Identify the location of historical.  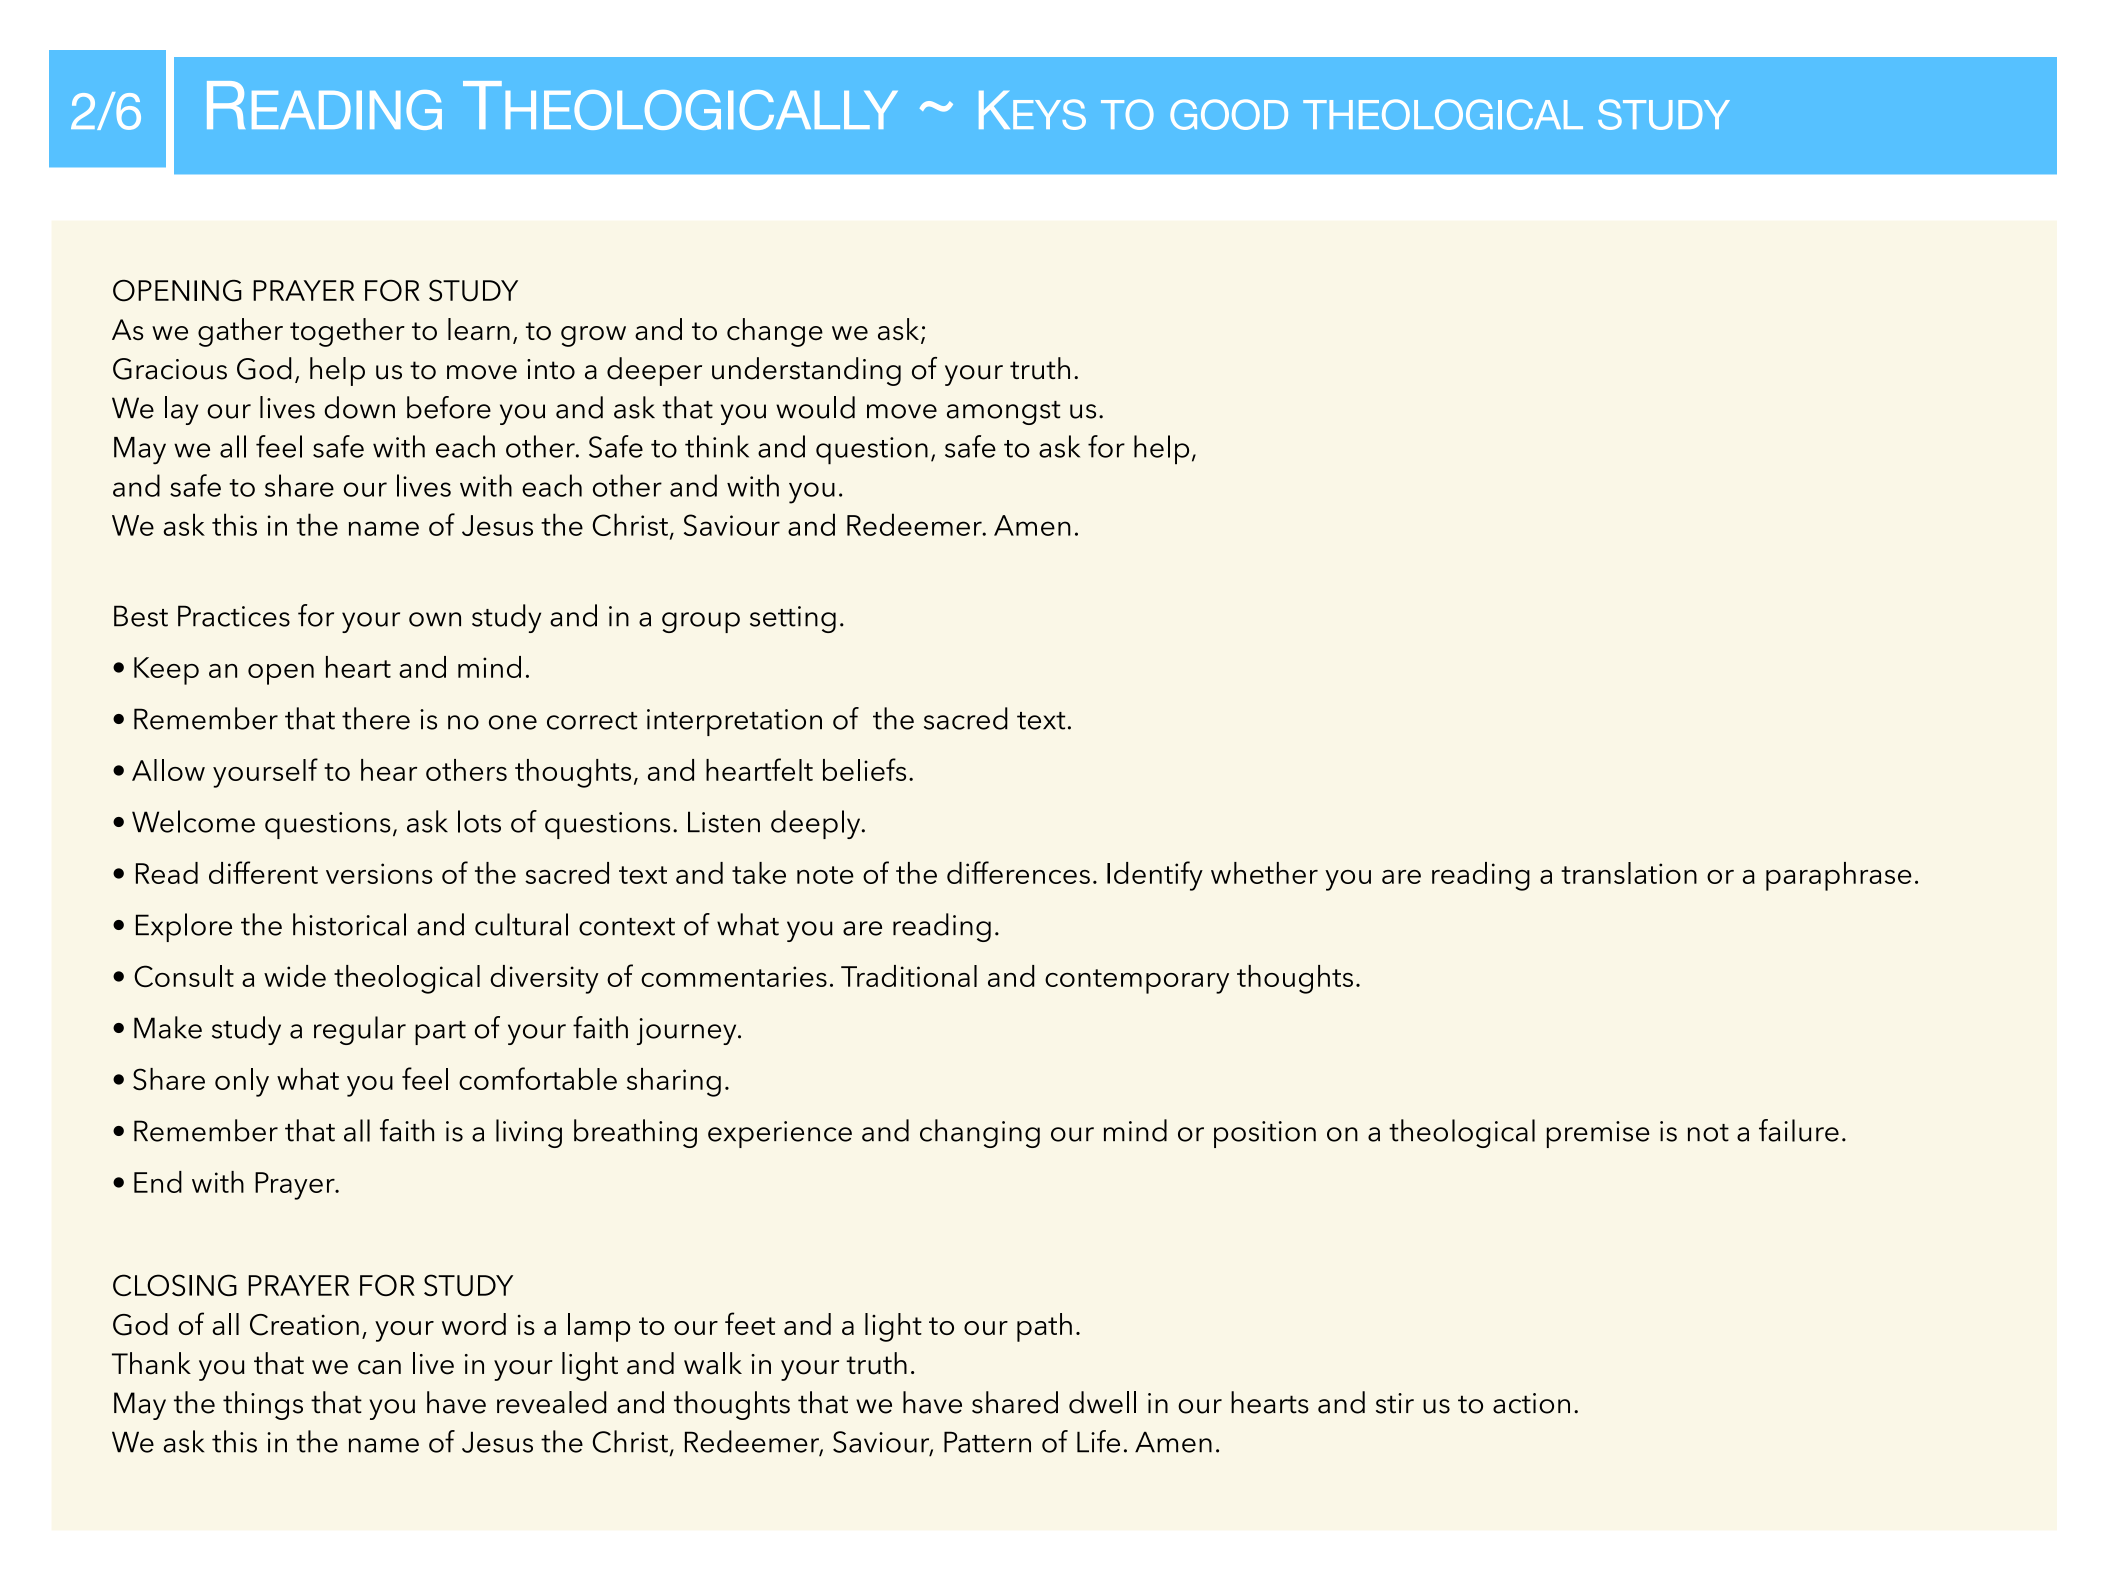
(349, 924).
